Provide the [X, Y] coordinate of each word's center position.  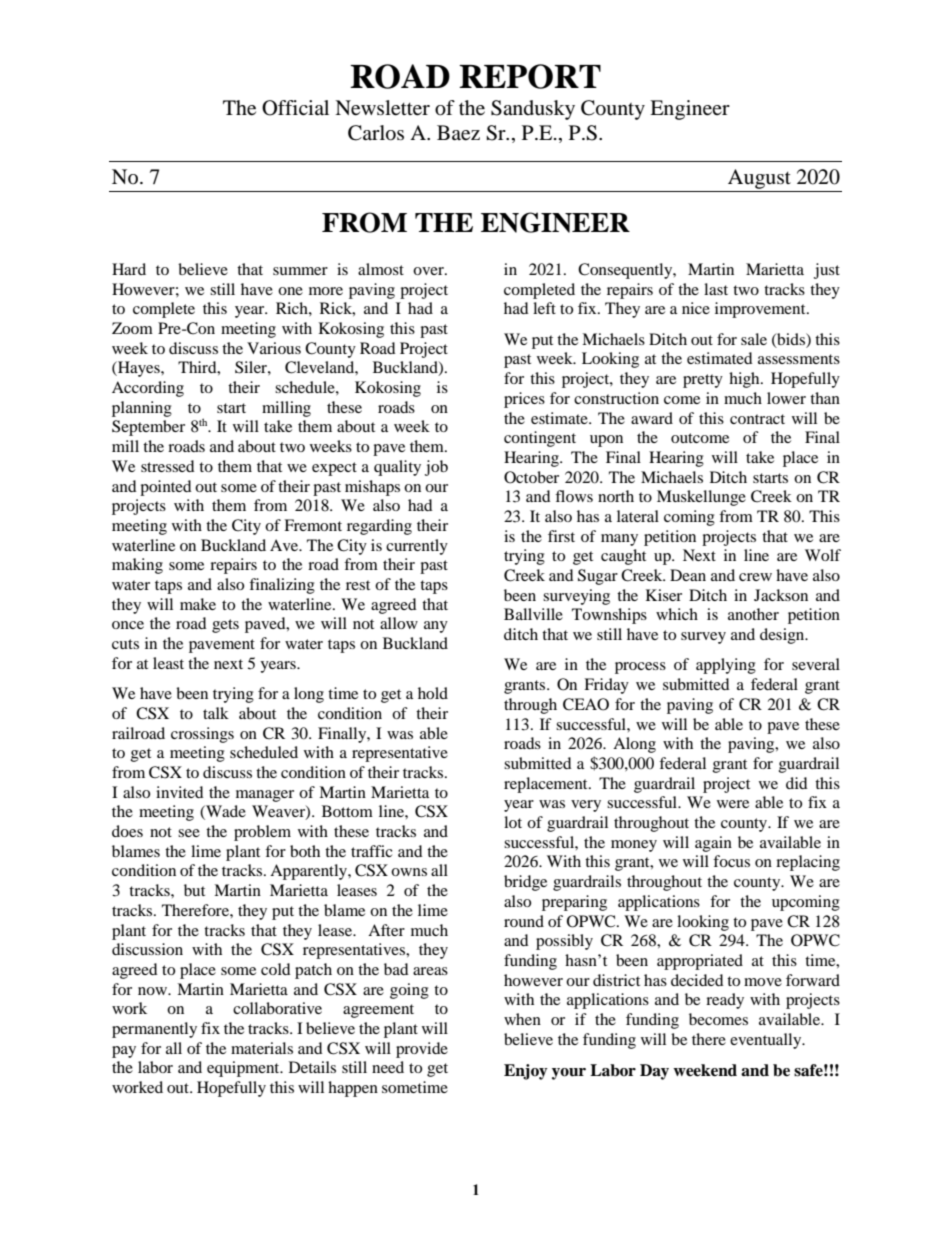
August [759, 179]
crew [755, 577]
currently [417, 547]
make [198, 604]
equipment [244, 1069]
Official [295, 108]
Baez [458, 133]
